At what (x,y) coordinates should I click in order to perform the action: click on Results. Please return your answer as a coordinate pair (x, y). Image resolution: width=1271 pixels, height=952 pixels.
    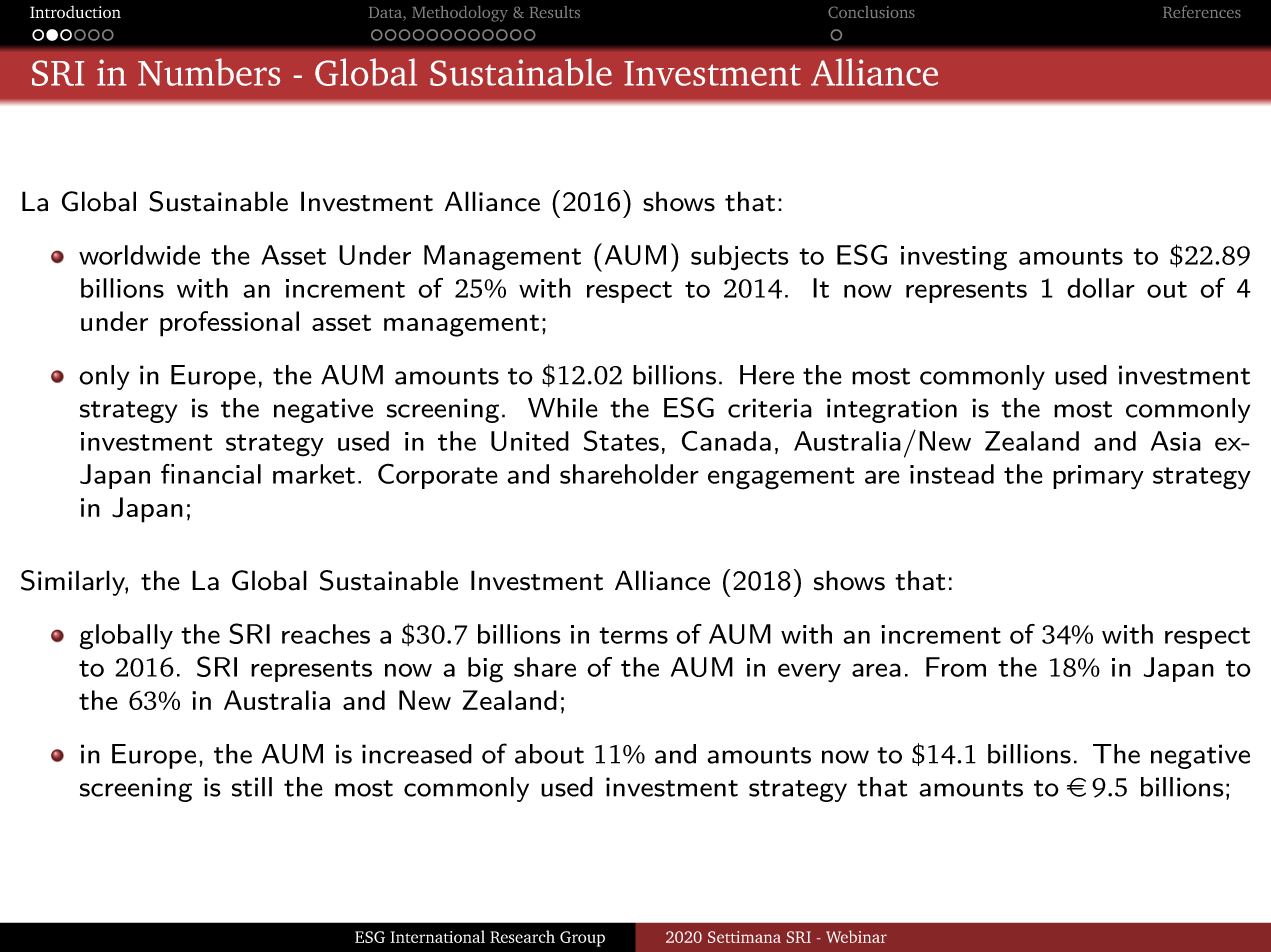
    Looking at the image, I should click on (555, 12).
